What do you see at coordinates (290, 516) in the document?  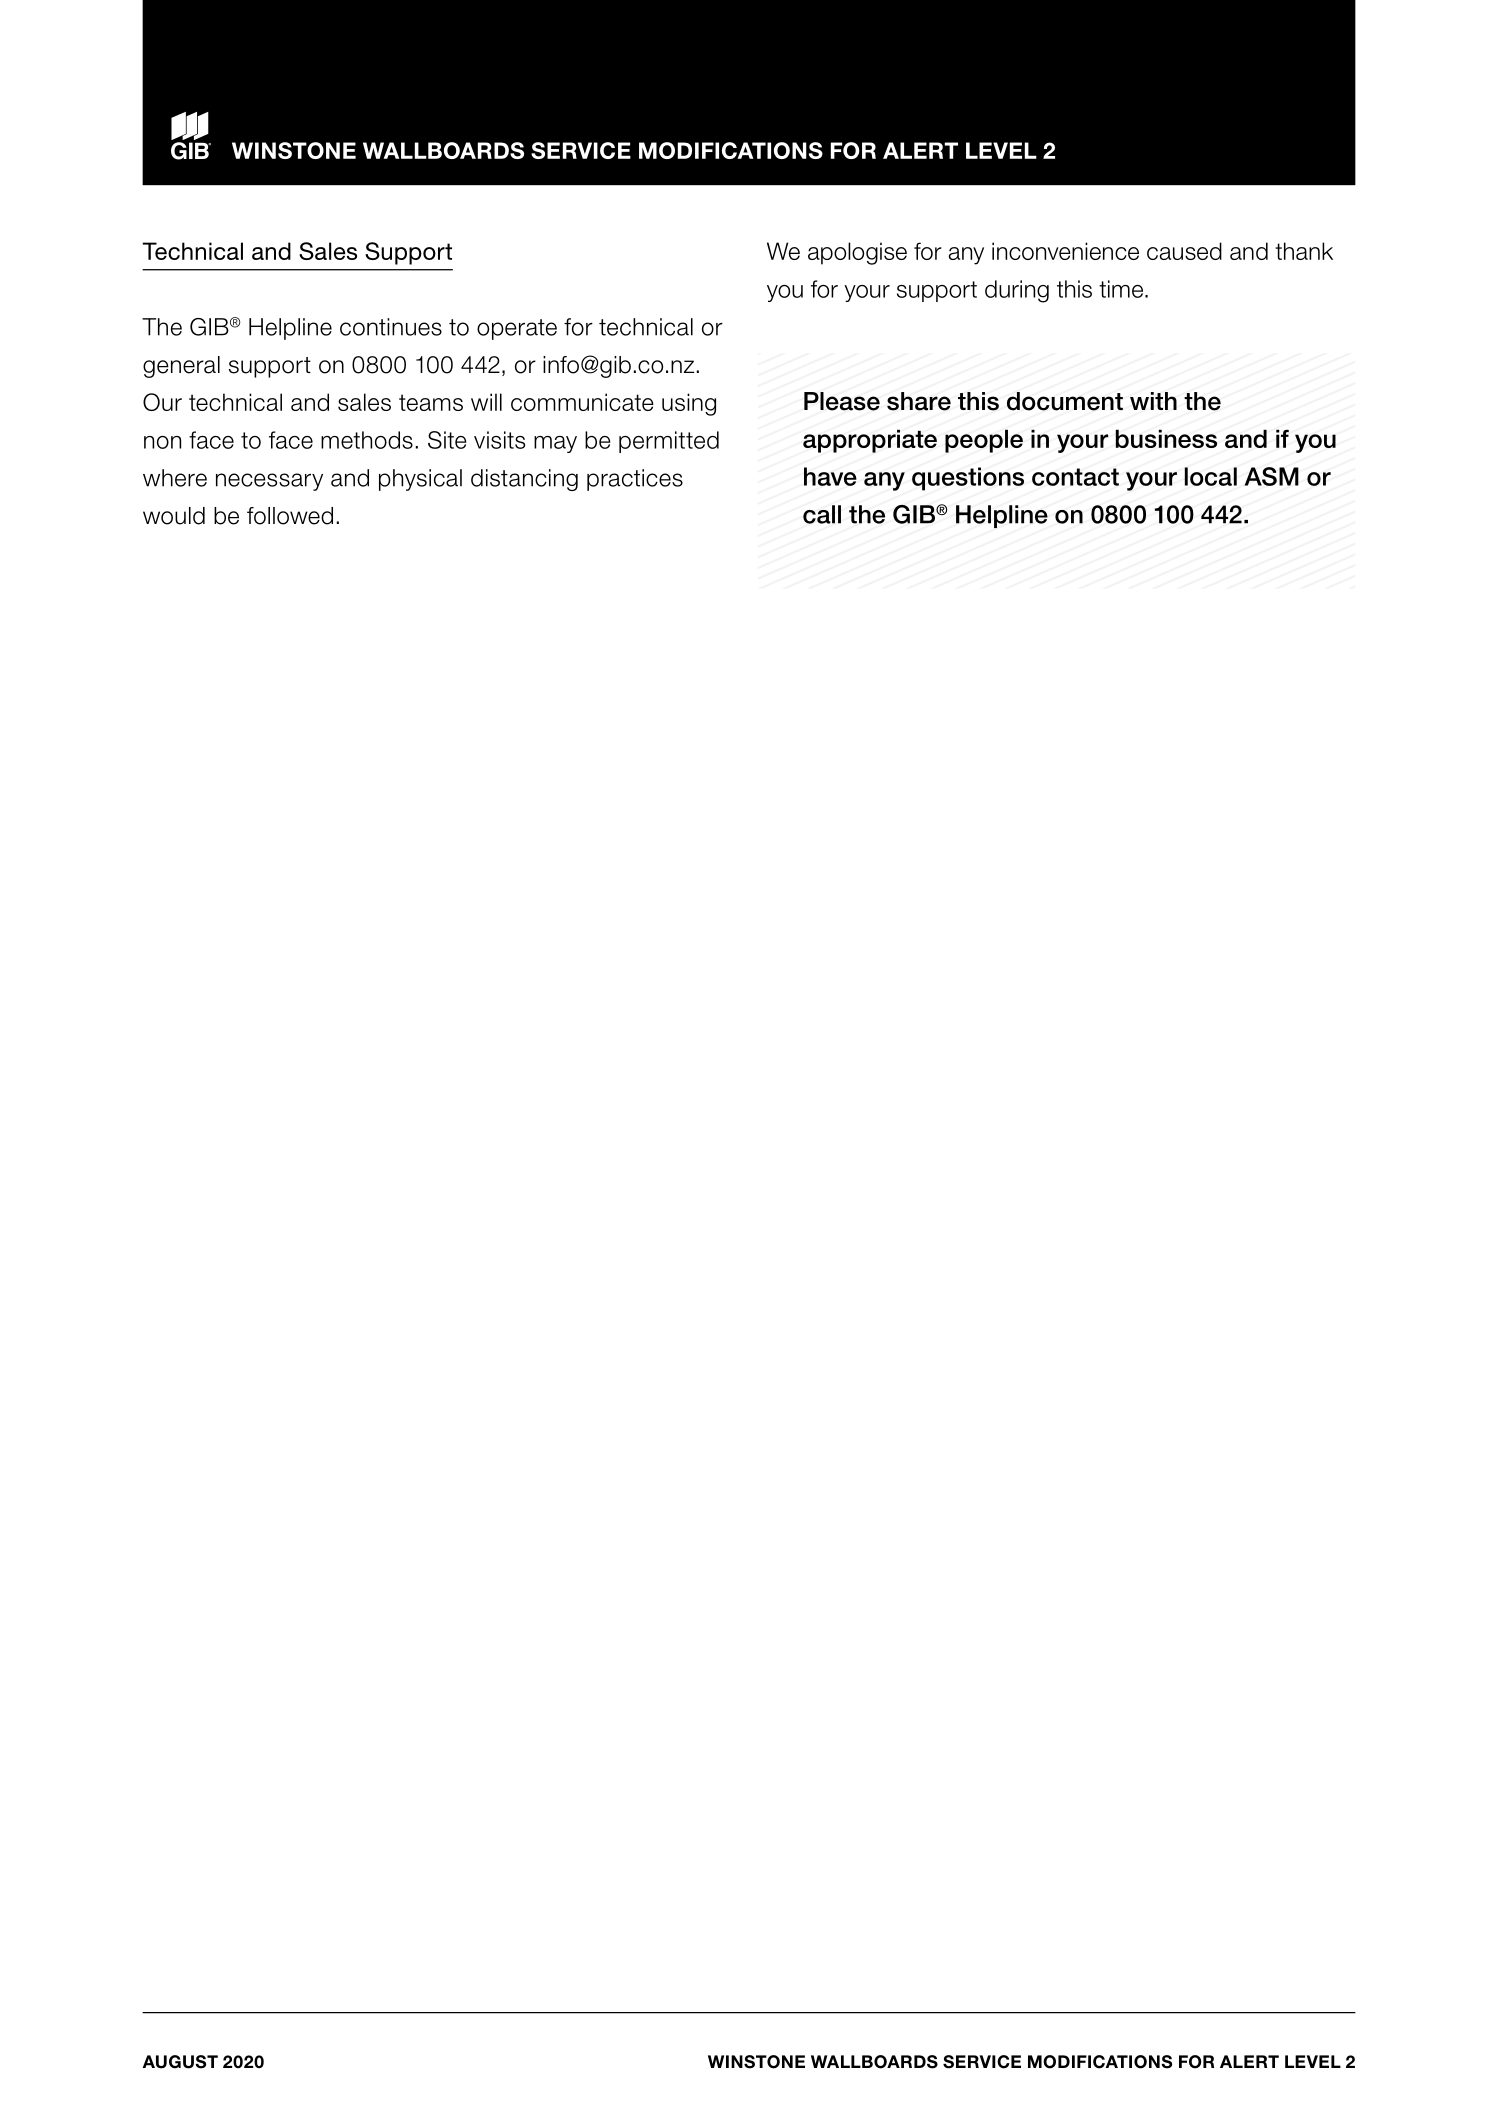 I see `followed` at bounding box center [290, 516].
